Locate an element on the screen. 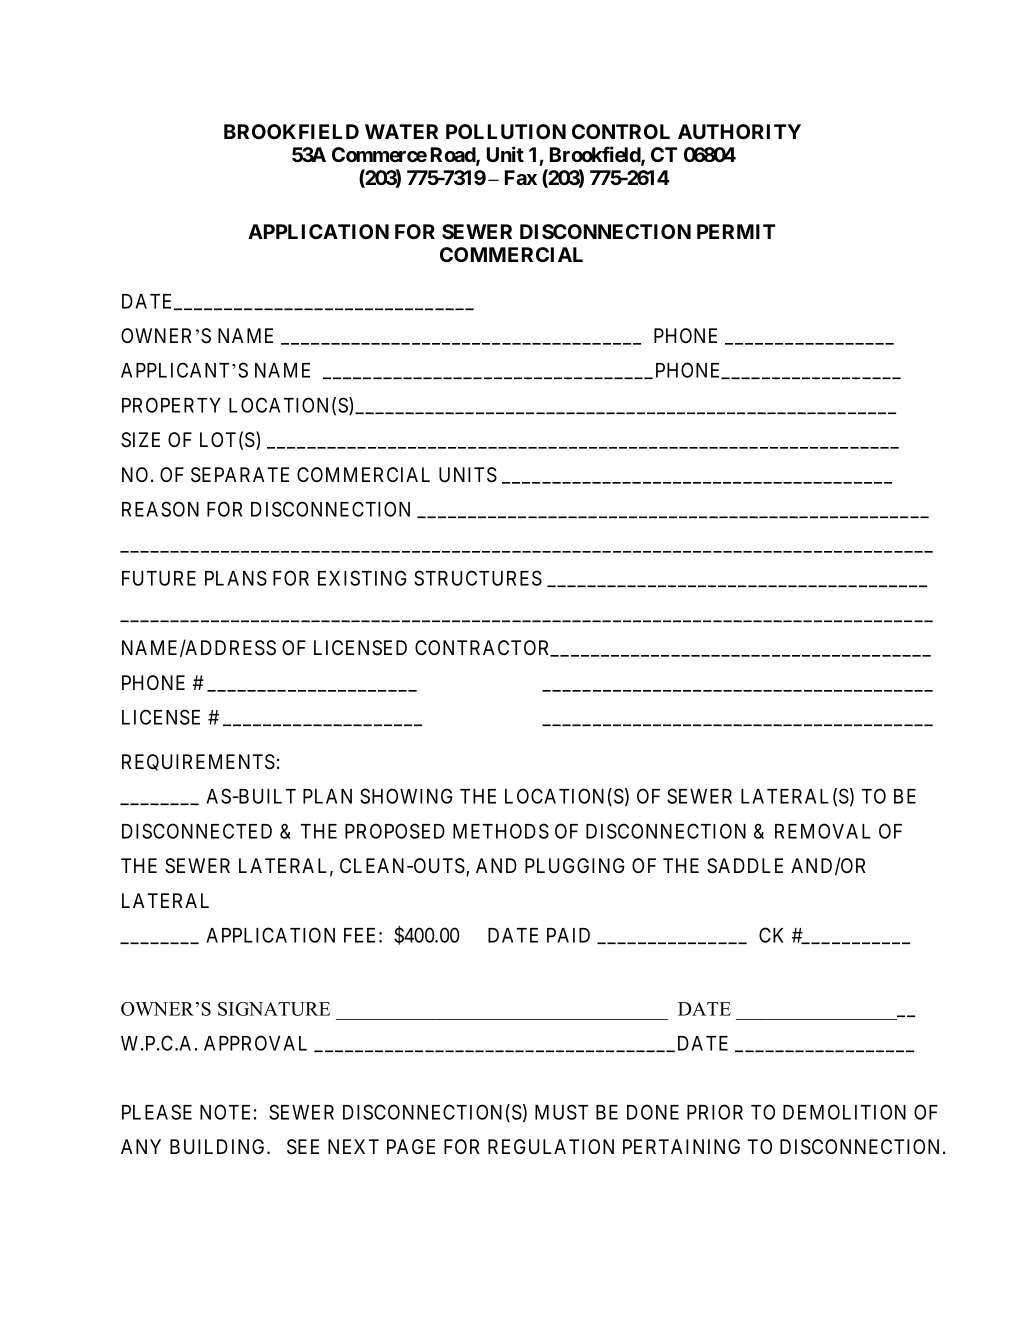  AUTHORITY is located at coordinates (739, 131).
